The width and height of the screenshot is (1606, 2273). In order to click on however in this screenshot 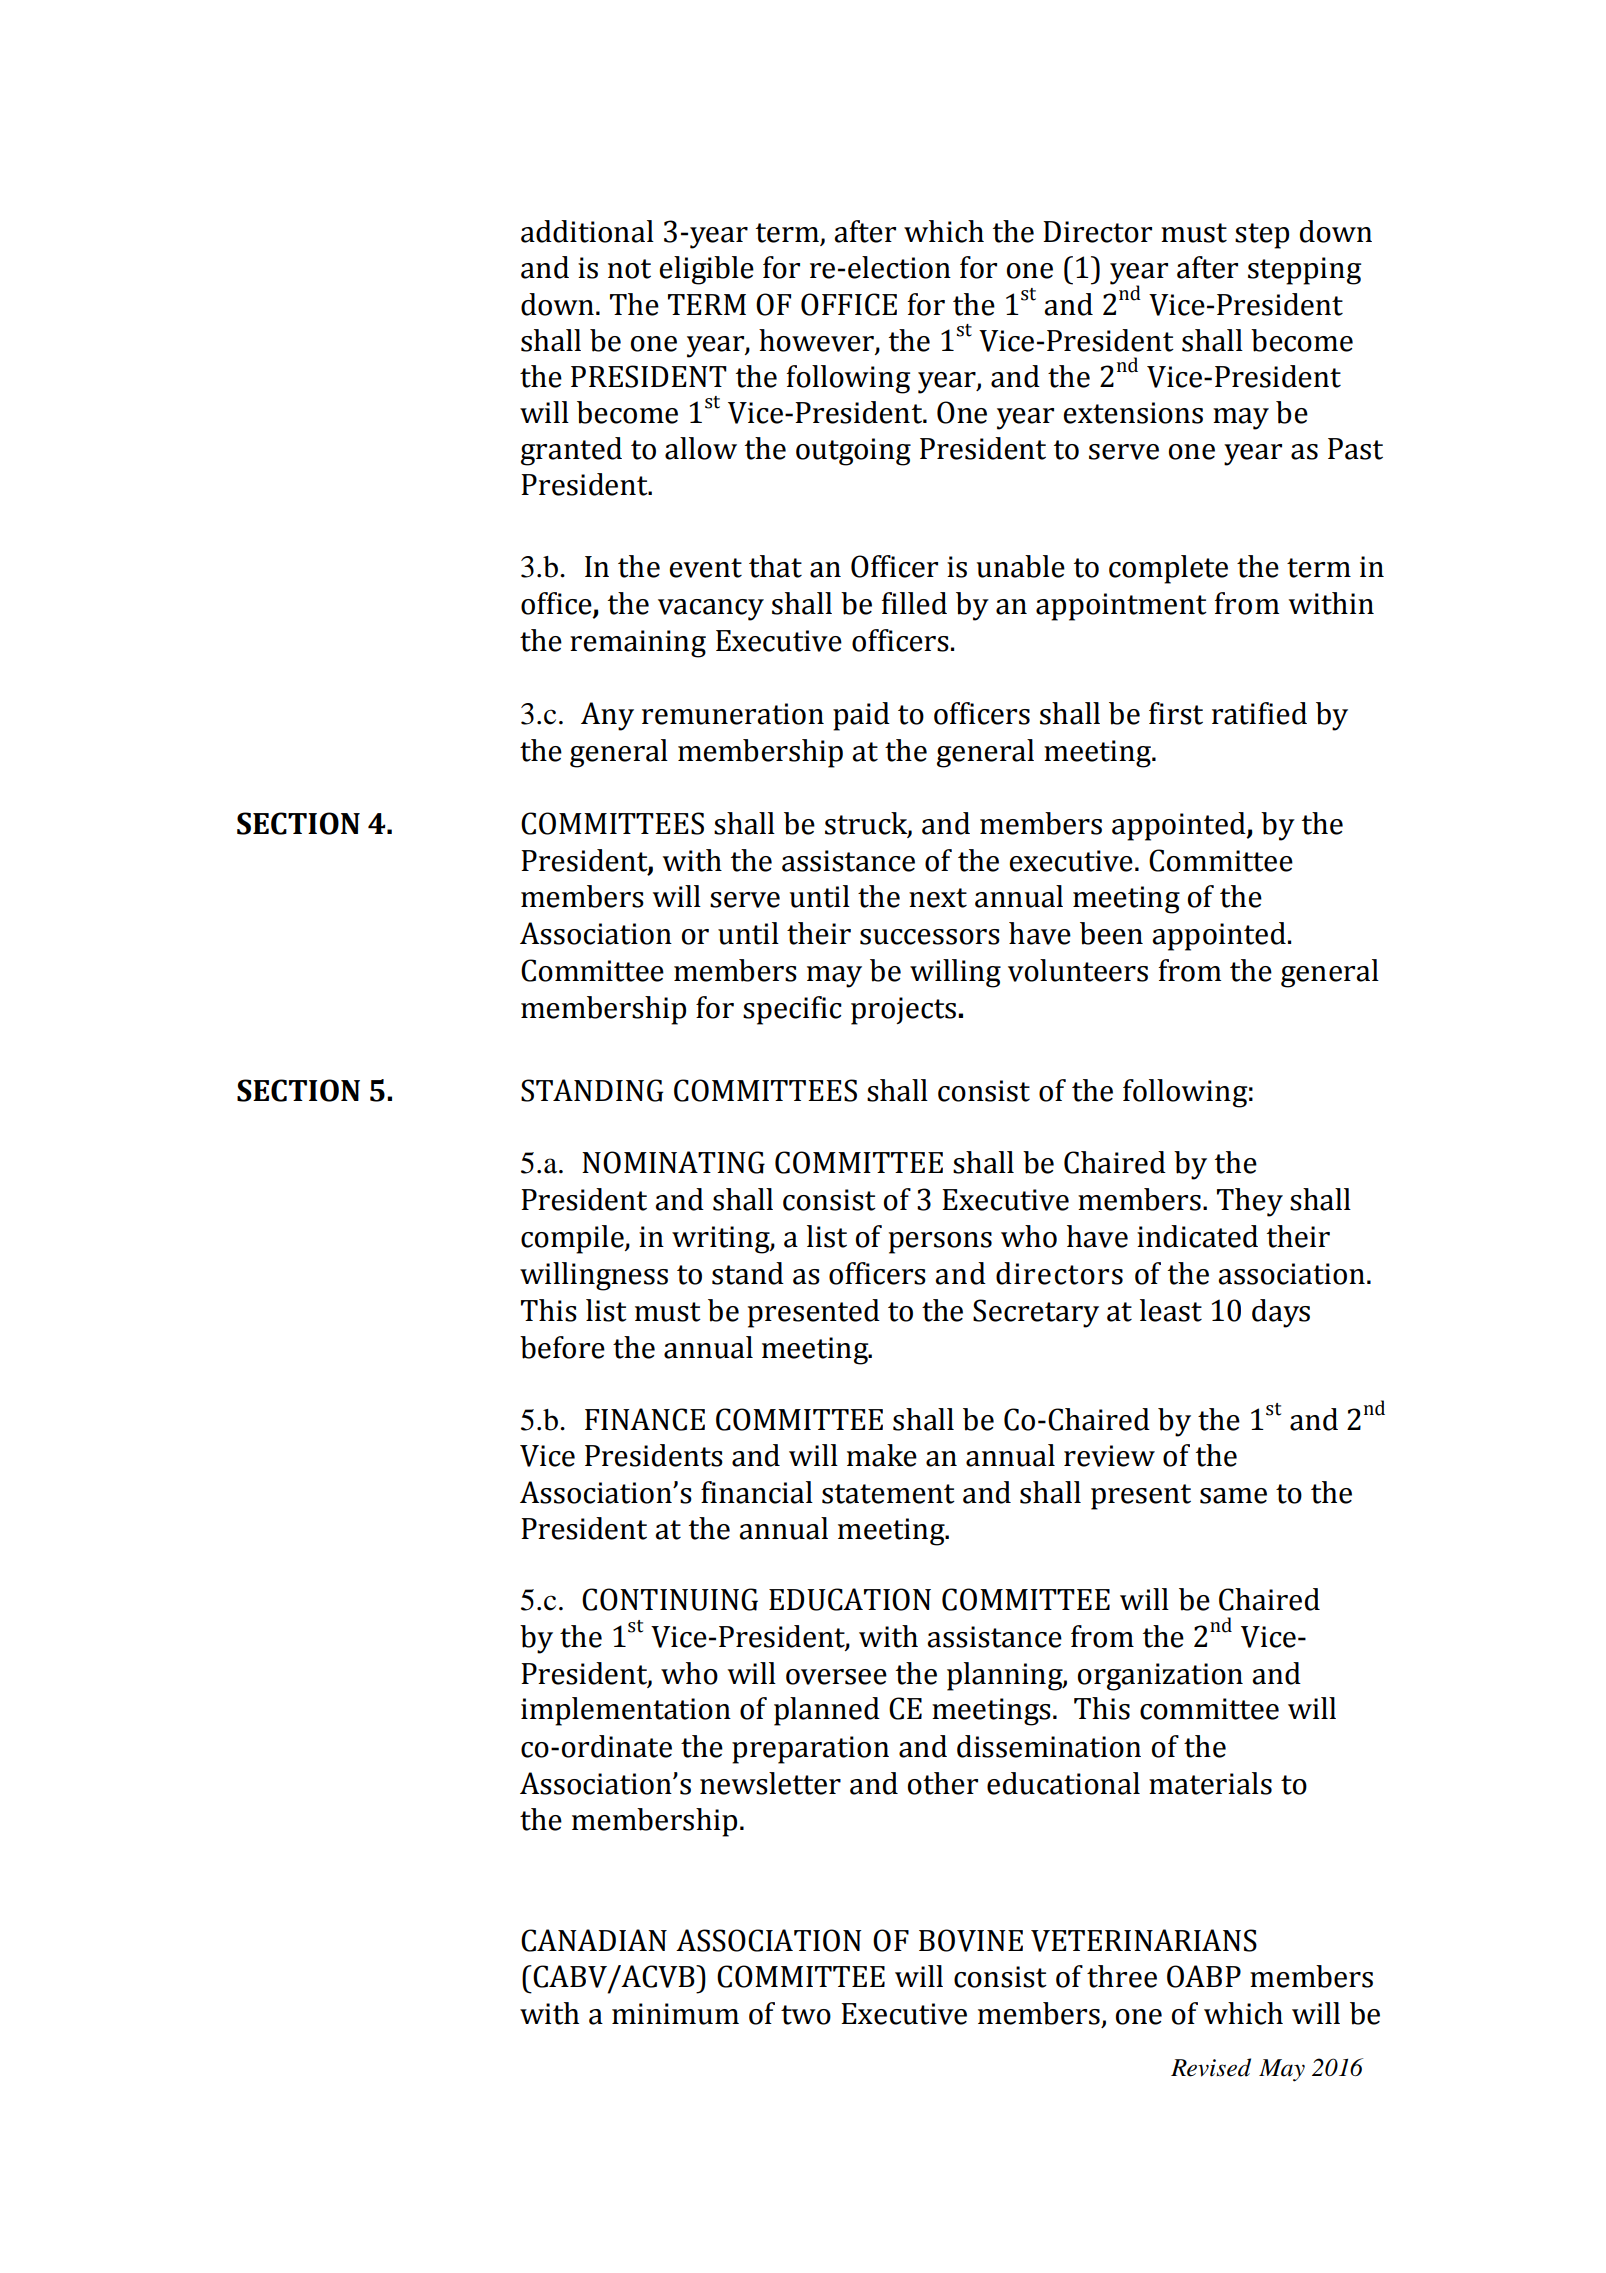, I will do `click(816, 340)`.
